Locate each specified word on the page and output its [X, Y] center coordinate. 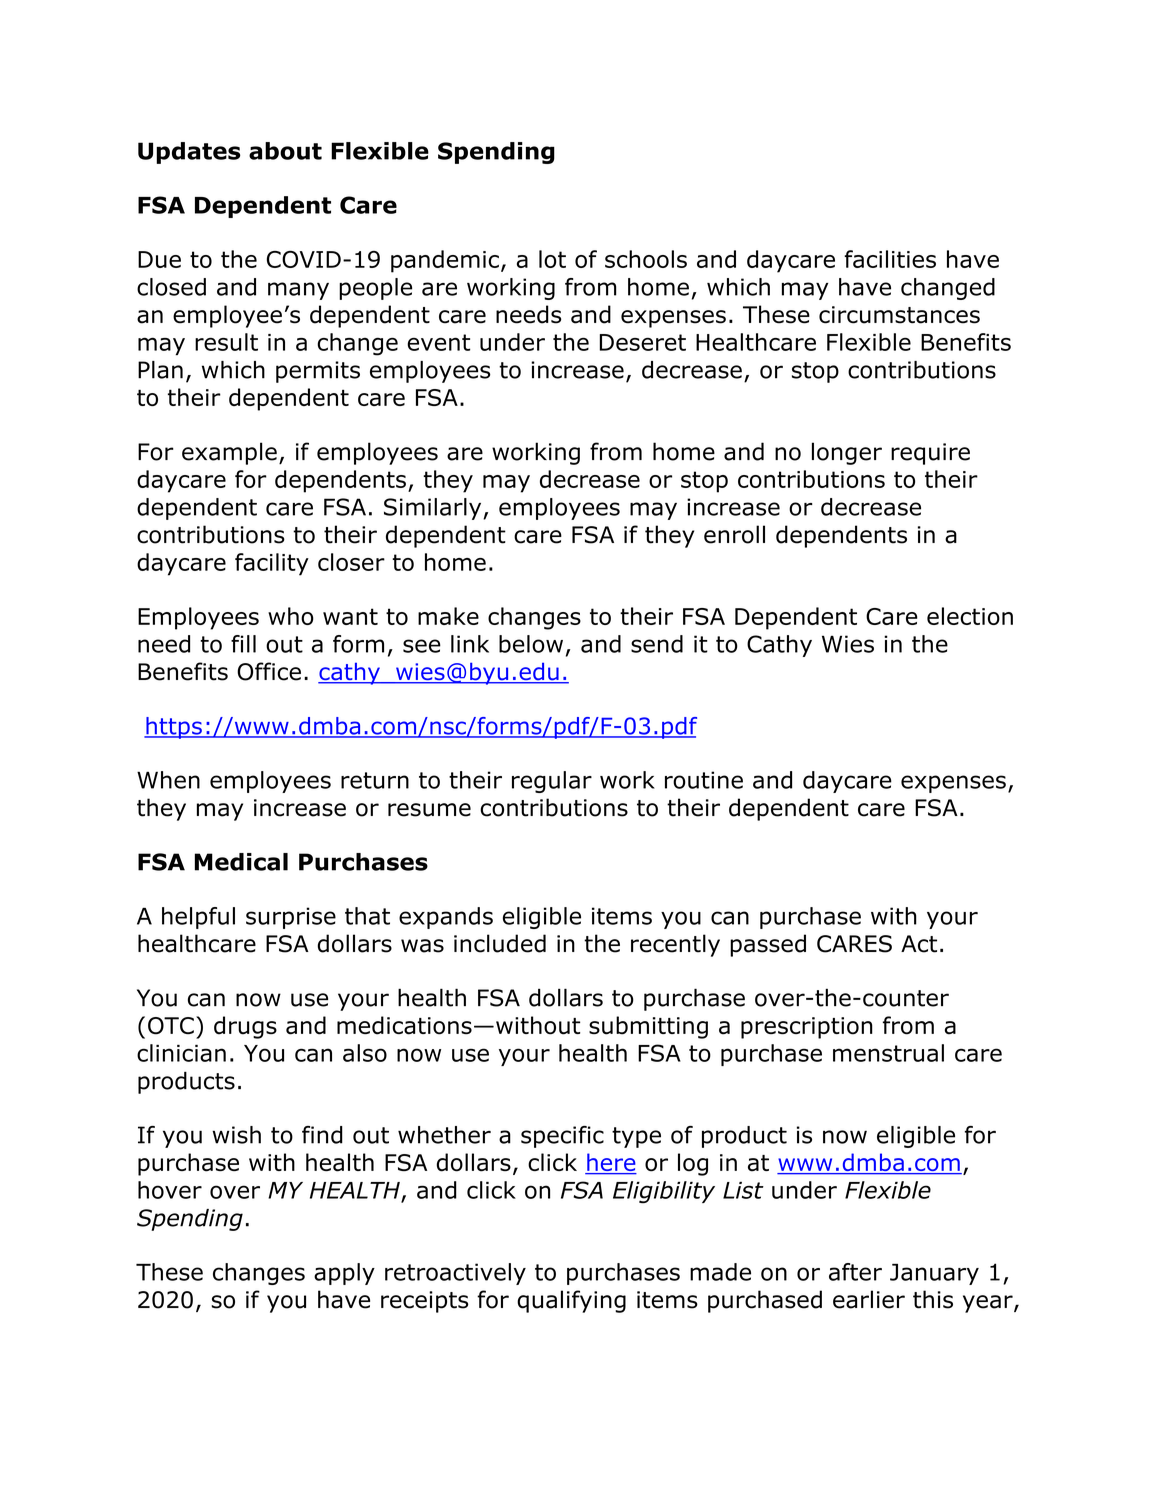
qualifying [571, 1301]
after [855, 1272]
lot [552, 259]
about [285, 151]
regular [552, 782]
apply [344, 1274]
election [970, 616]
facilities [890, 259]
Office [269, 671]
